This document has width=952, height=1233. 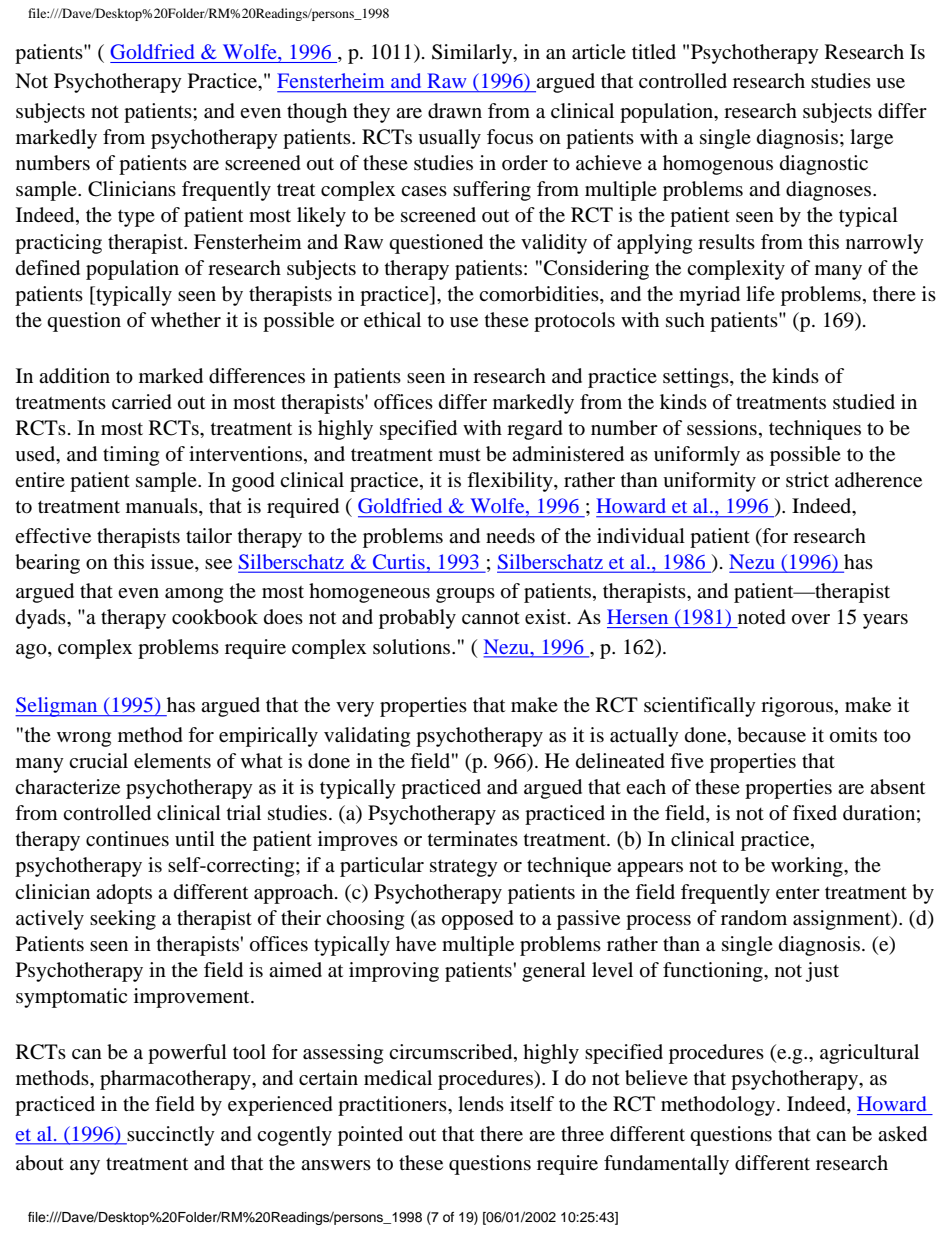 What do you see at coordinates (84, 739) in the document?
I see `wrong` at bounding box center [84, 739].
